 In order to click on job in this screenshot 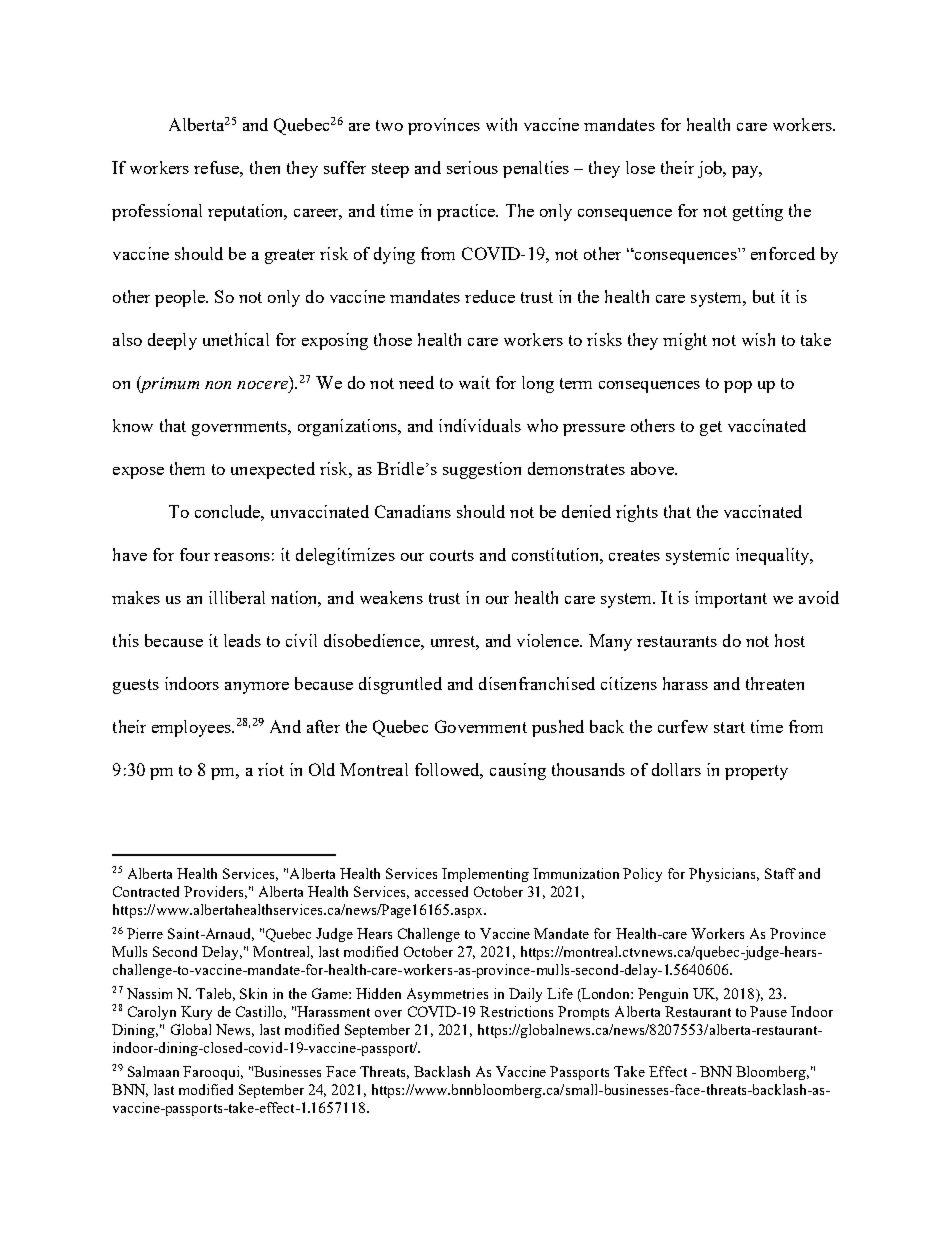, I will do `click(711, 169)`.
